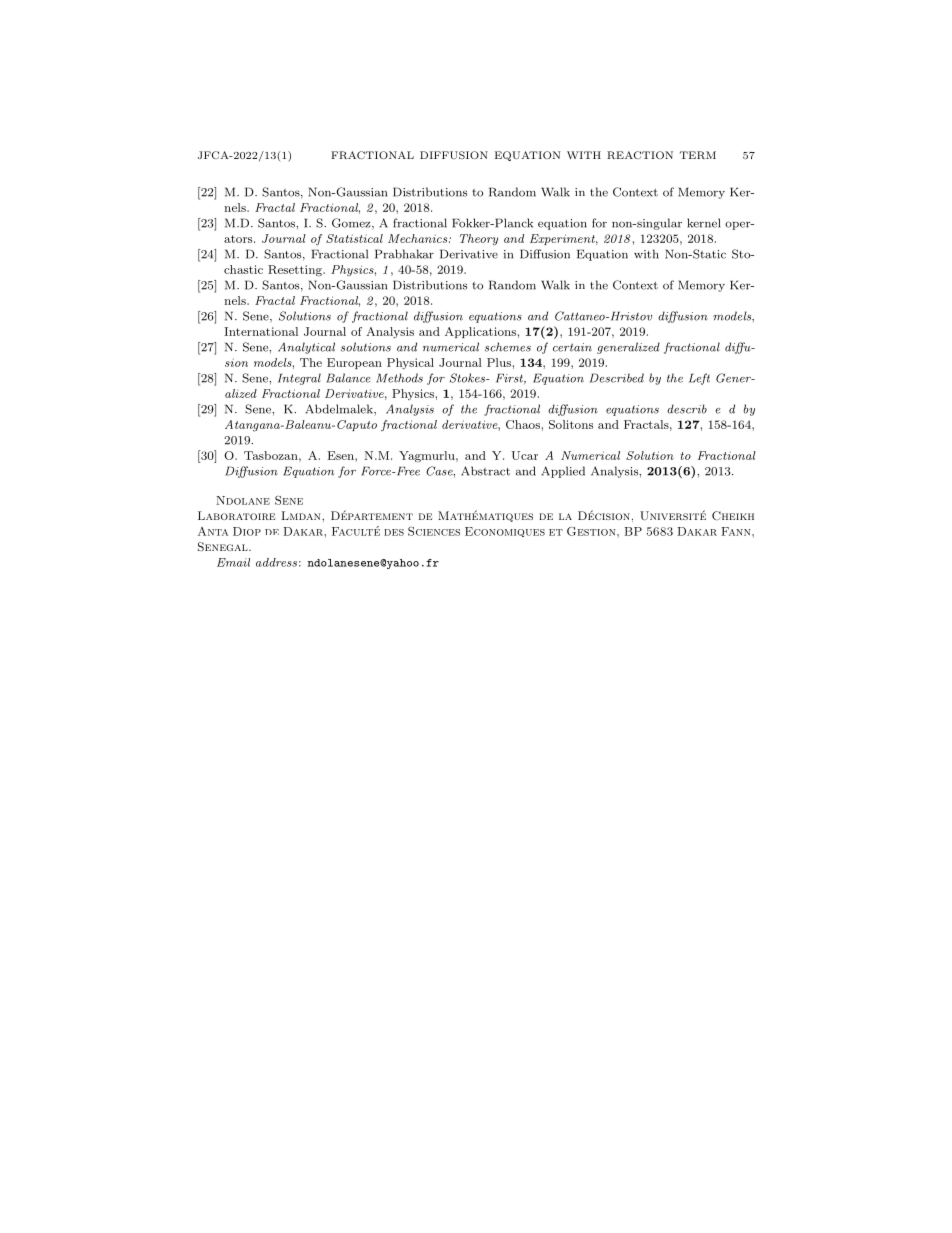  What do you see at coordinates (499, 362) in the screenshot?
I see `Plus` at bounding box center [499, 362].
